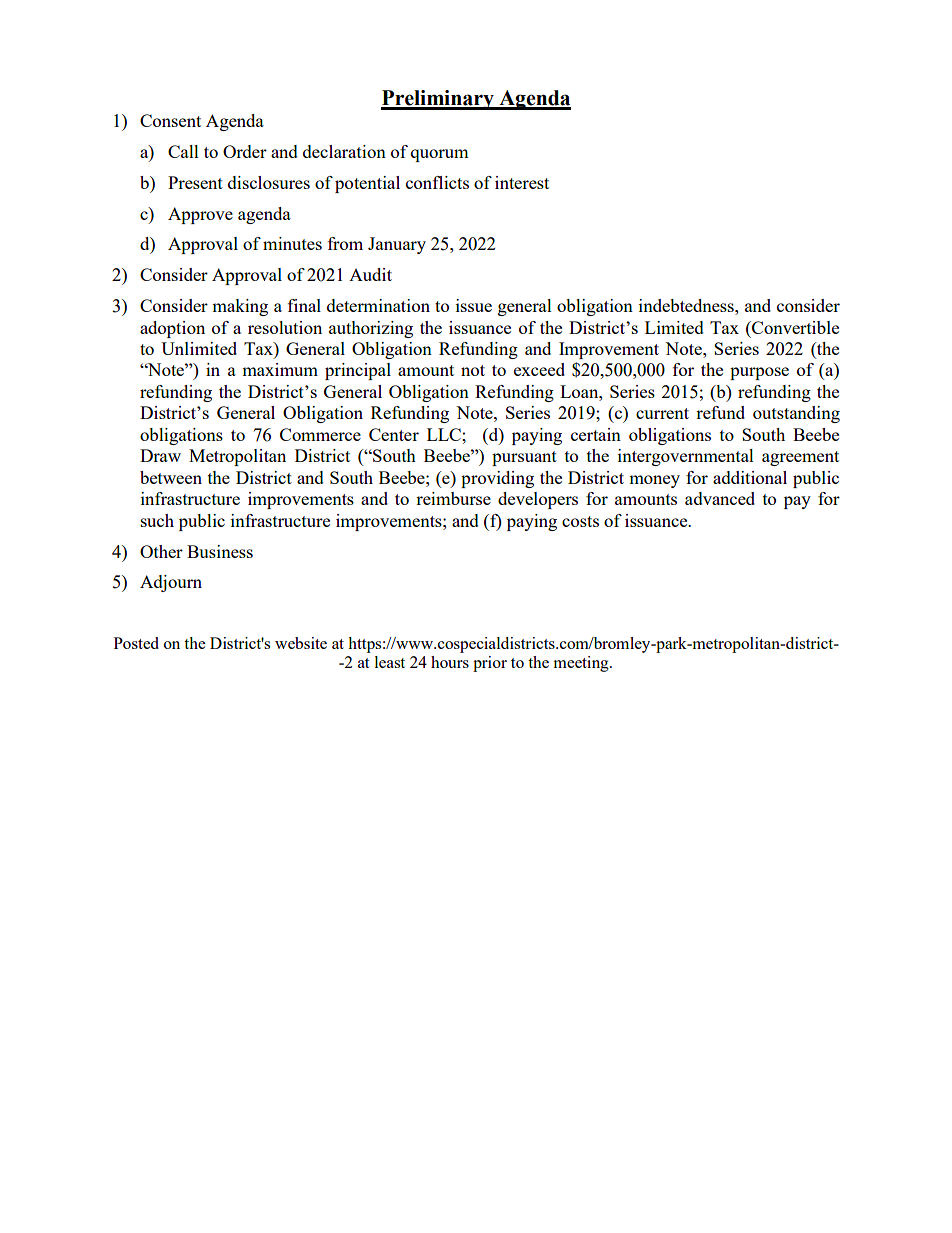 This image has height=1233, width=952. What do you see at coordinates (582, 664) in the image?
I see `meeting` at bounding box center [582, 664].
